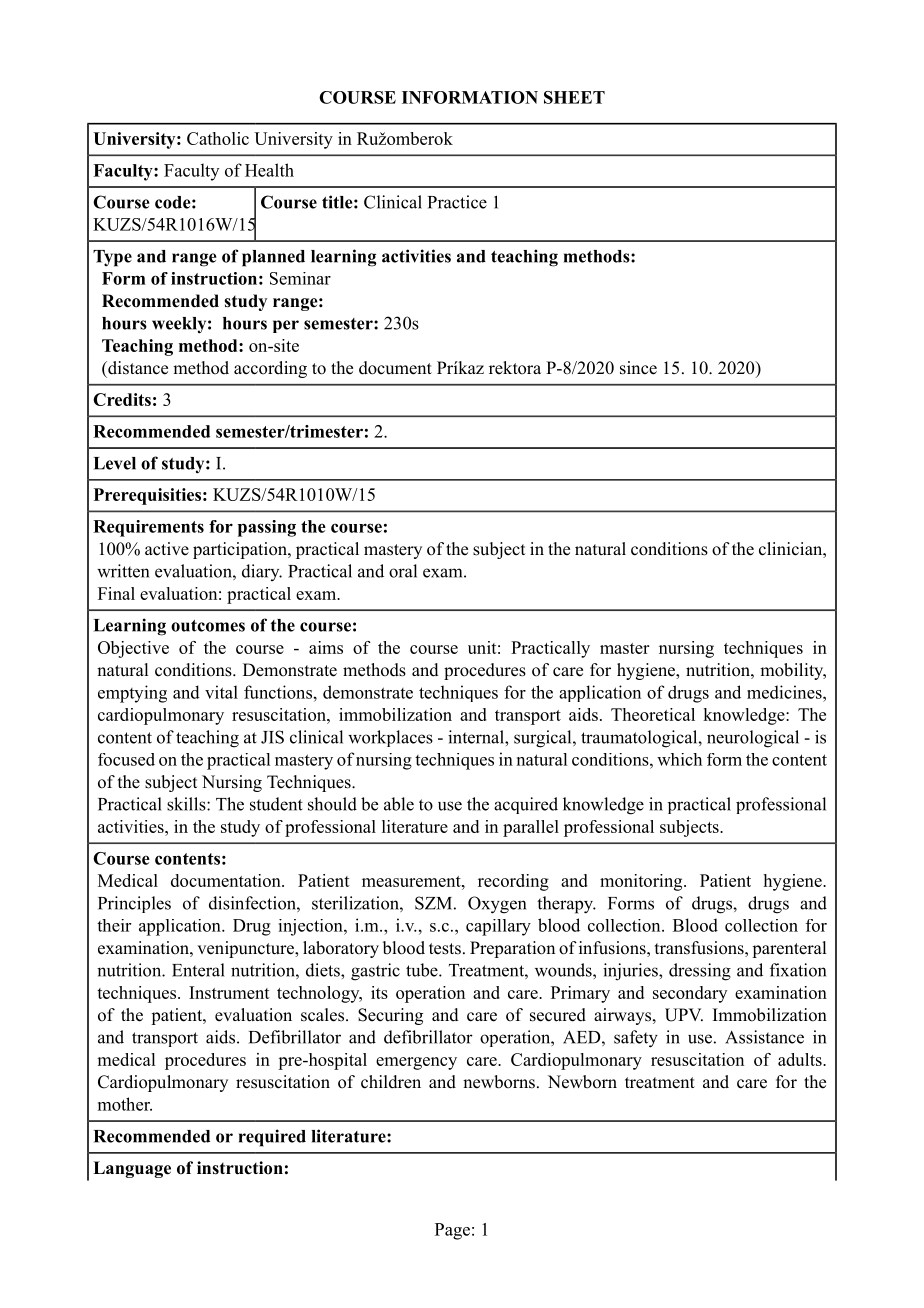 The height and width of the image is (1308, 924). I want to click on Catholic, so click(218, 138).
